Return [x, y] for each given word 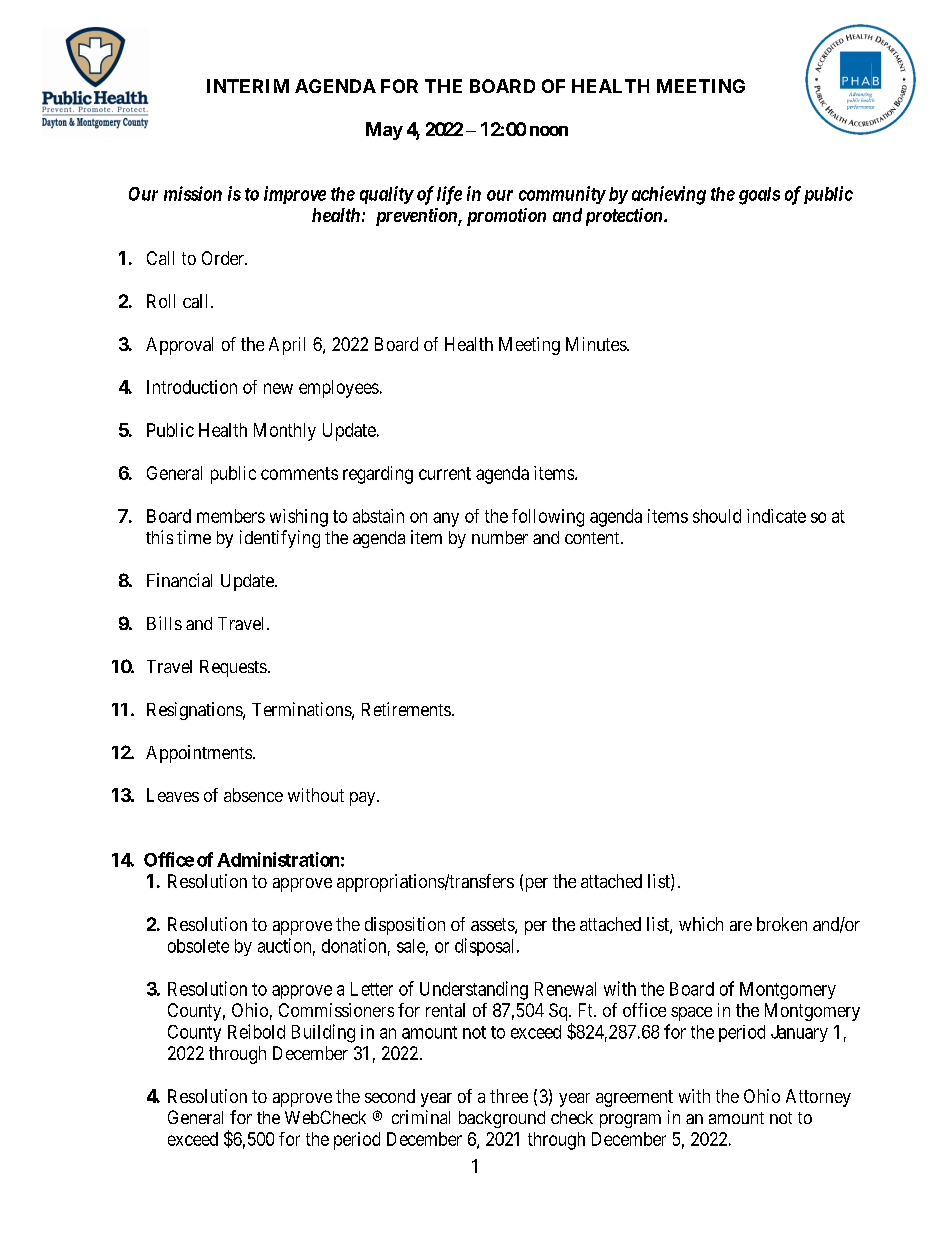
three [509, 1096]
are [741, 926]
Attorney [818, 1098]
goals [759, 196]
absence [253, 795]
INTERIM [248, 86]
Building [323, 1033]
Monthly [285, 432]
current [445, 473]
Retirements [406, 709]
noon [549, 131]
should [717, 516]
